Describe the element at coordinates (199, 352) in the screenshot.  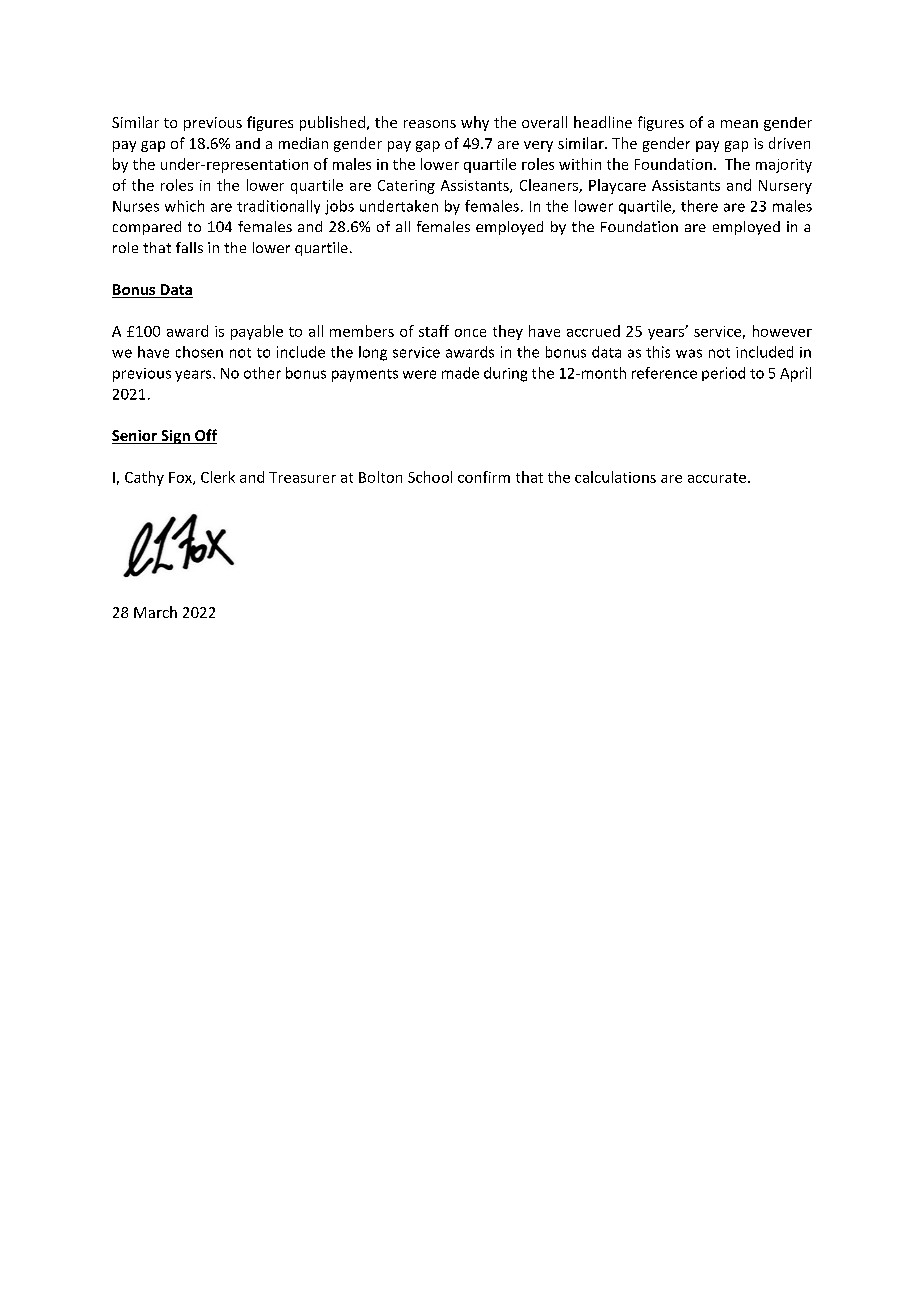
I see `chosen` at that location.
